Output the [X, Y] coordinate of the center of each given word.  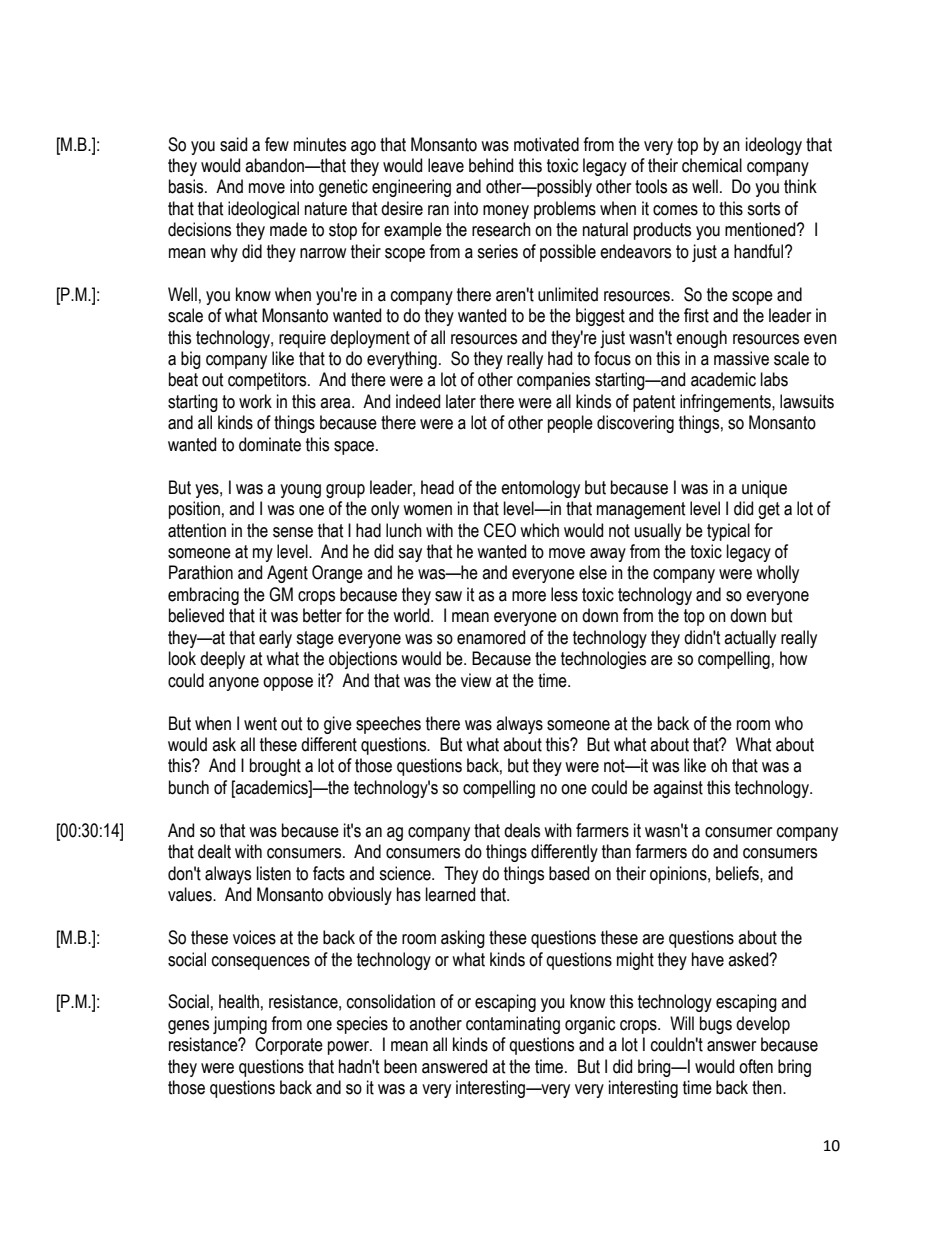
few [277, 144]
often [756, 1066]
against [678, 789]
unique [764, 489]
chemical [712, 165]
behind [491, 165]
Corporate [289, 1046]
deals [522, 830]
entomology [540, 489]
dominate [270, 444]
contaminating [513, 1025]
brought [275, 767]
